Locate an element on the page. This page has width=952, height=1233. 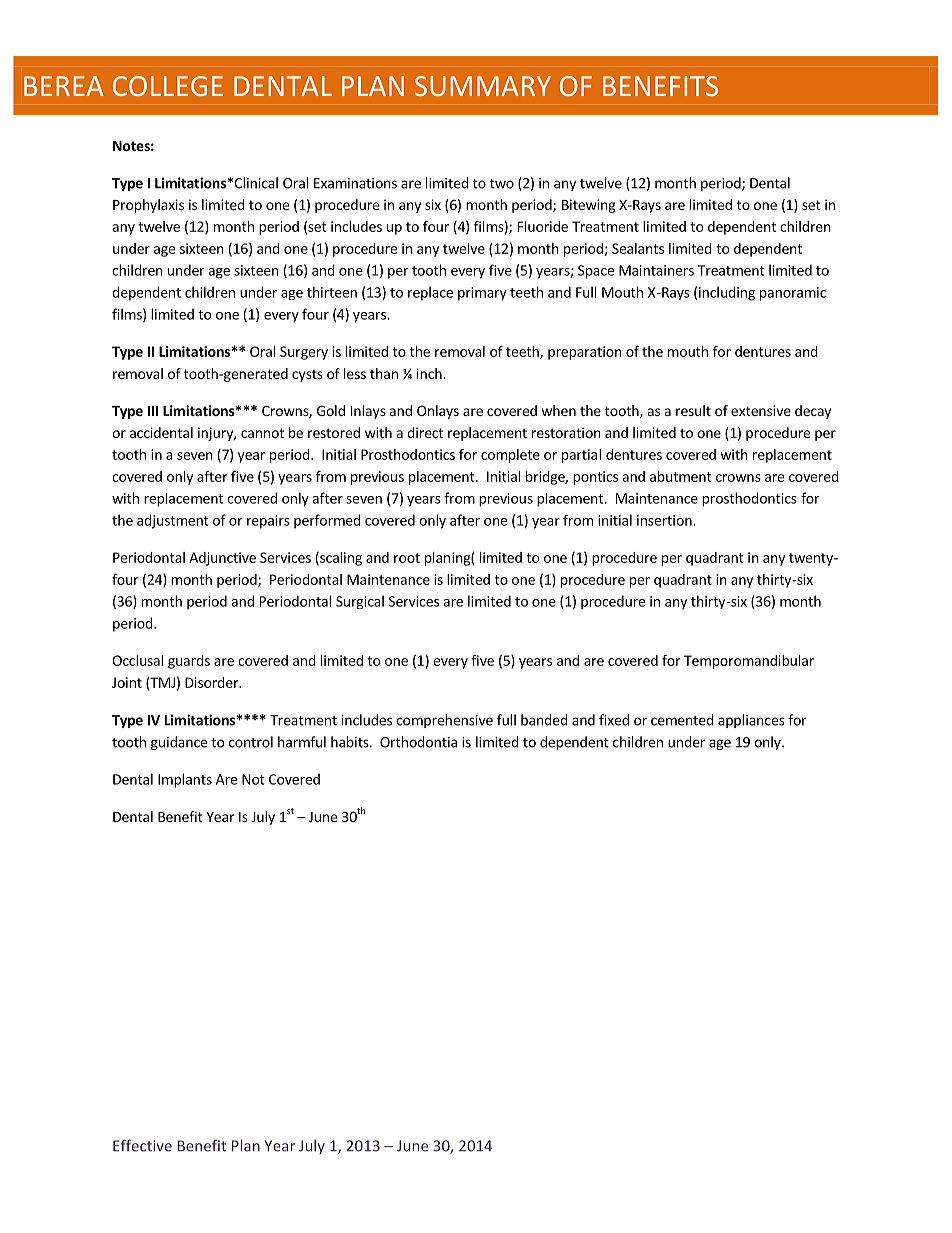
Effective is located at coordinates (142, 1145).
